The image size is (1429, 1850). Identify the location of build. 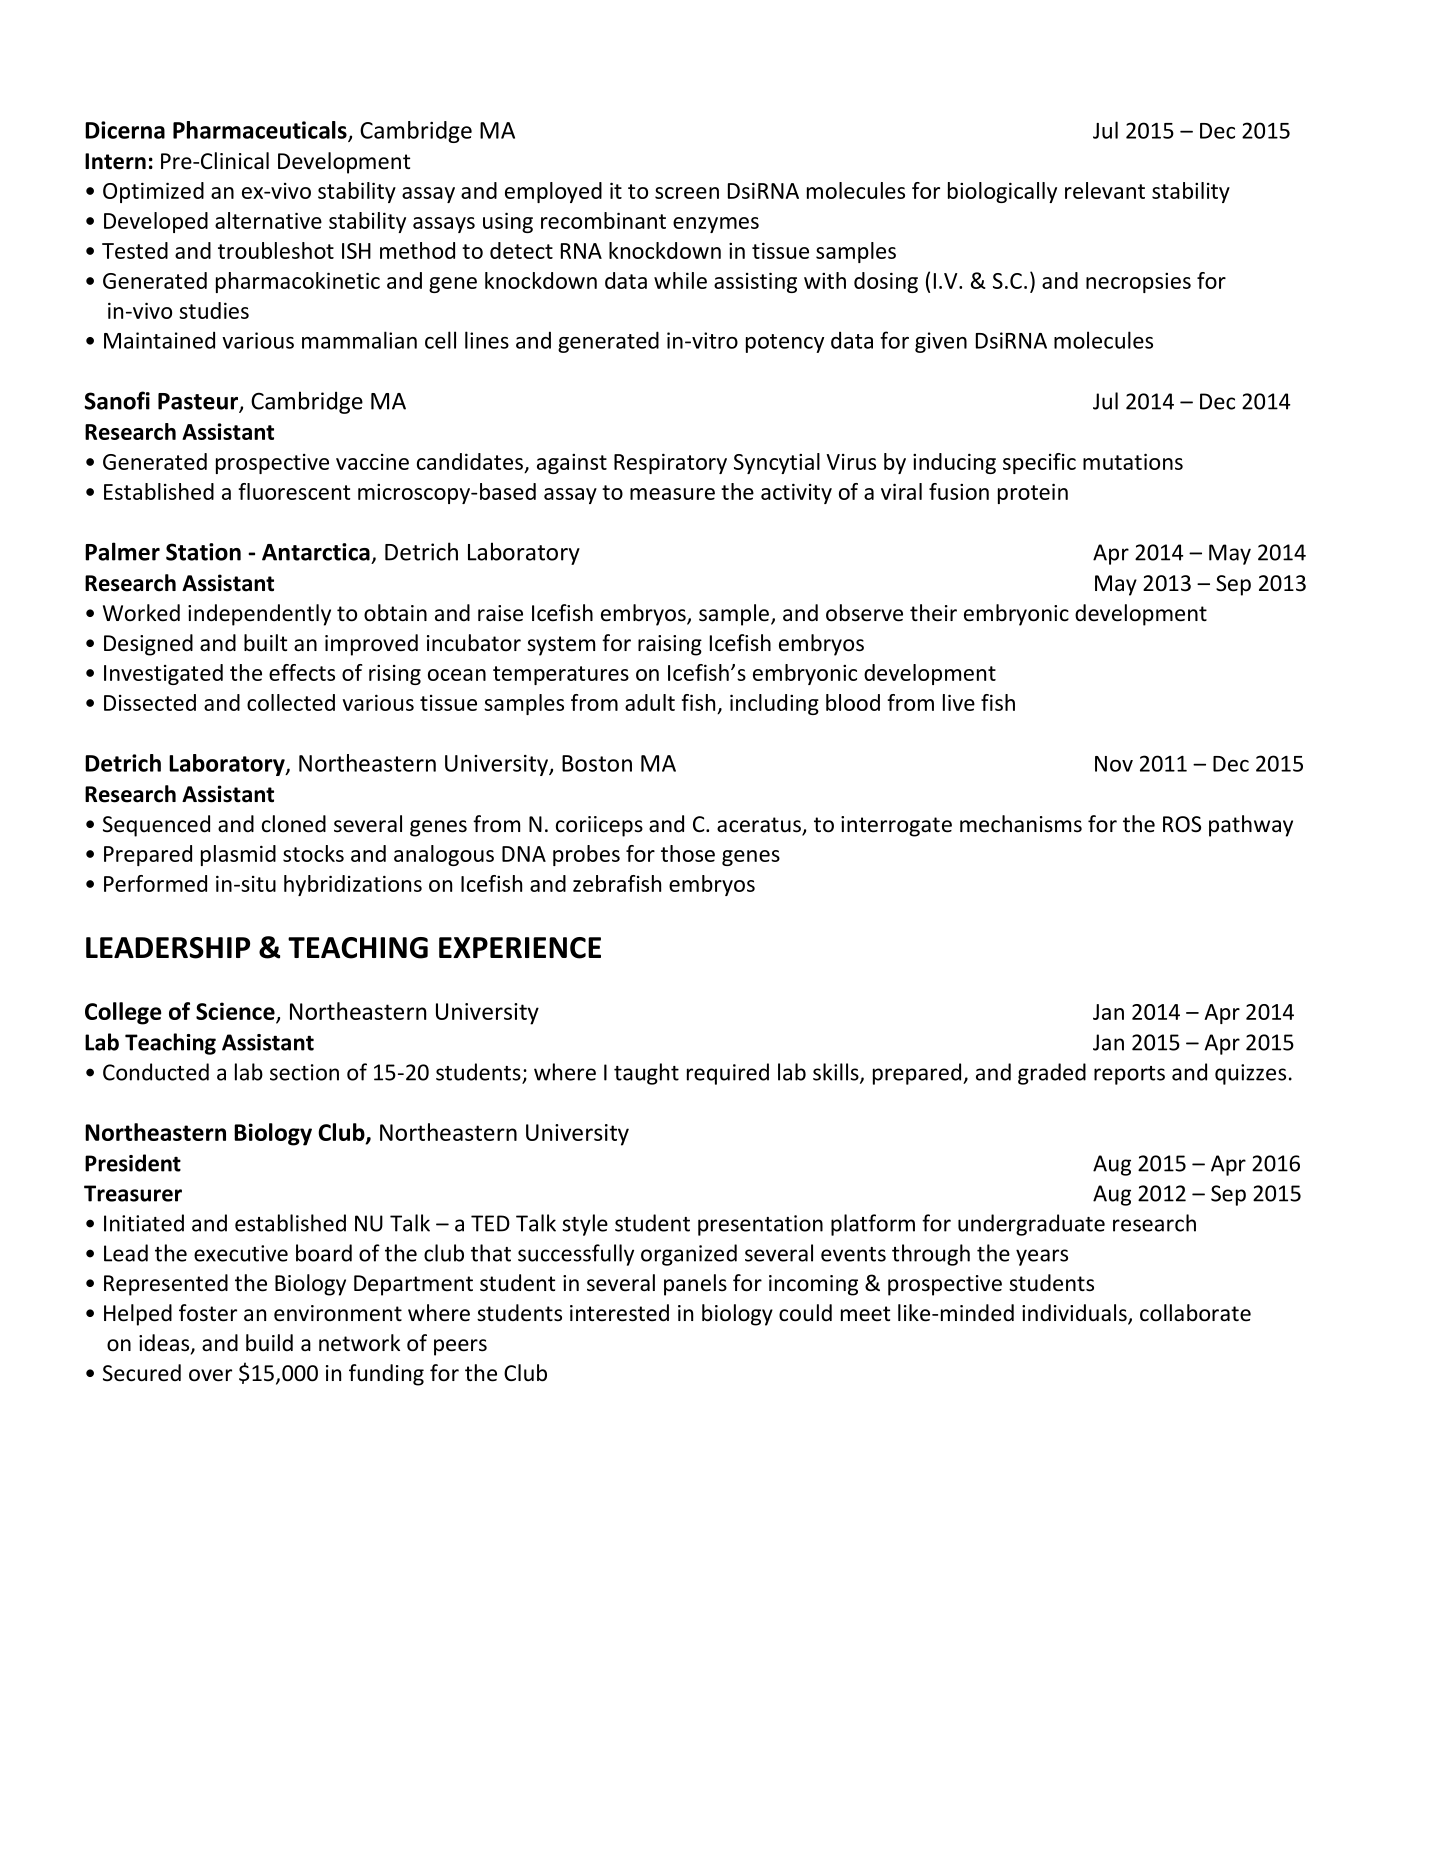
(269, 1343).
